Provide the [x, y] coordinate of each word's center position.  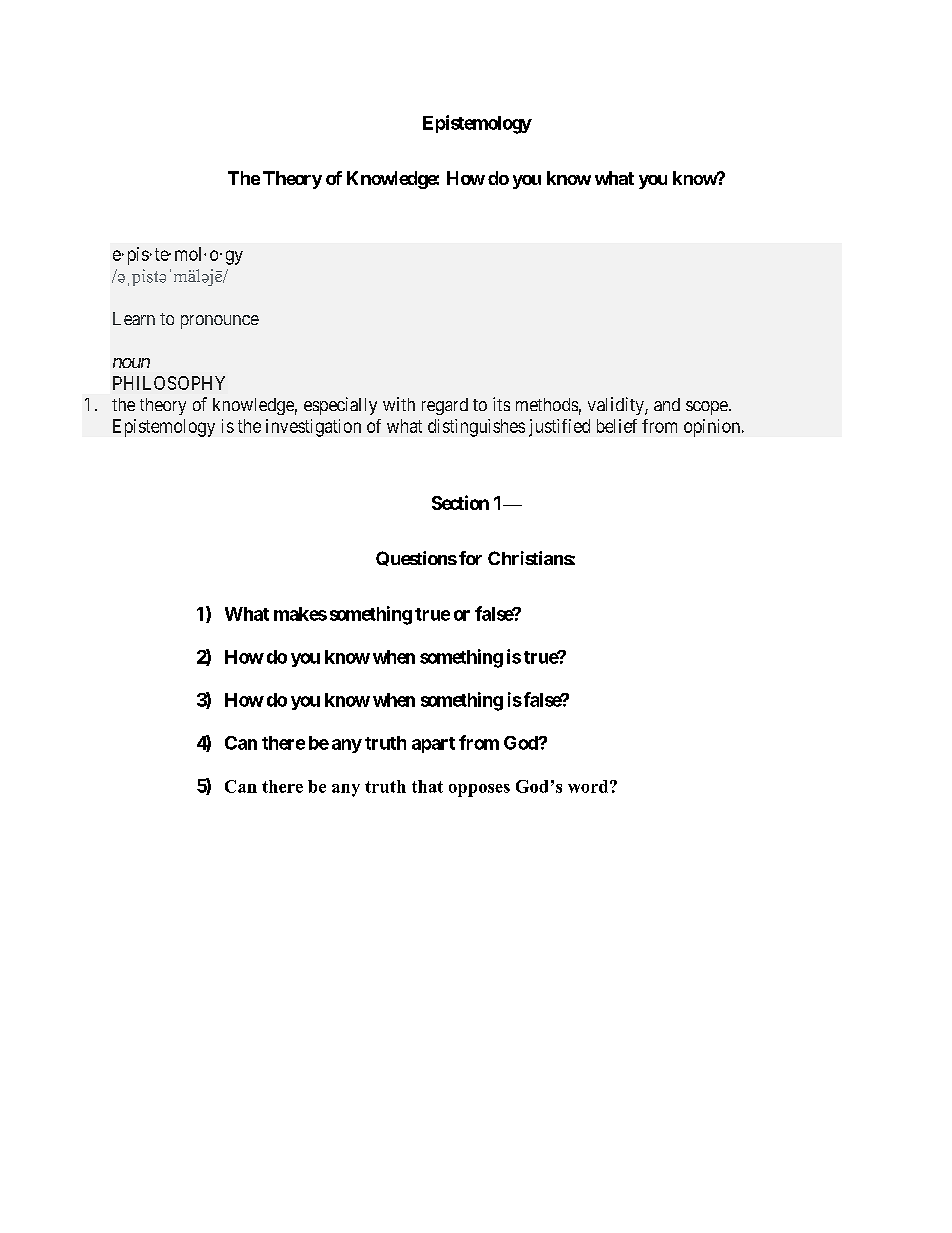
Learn [134, 318]
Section [460, 502]
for [470, 558]
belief [617, 426]
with [399, 404]
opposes [479, 790]
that [427, 786]
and [667, 404]
